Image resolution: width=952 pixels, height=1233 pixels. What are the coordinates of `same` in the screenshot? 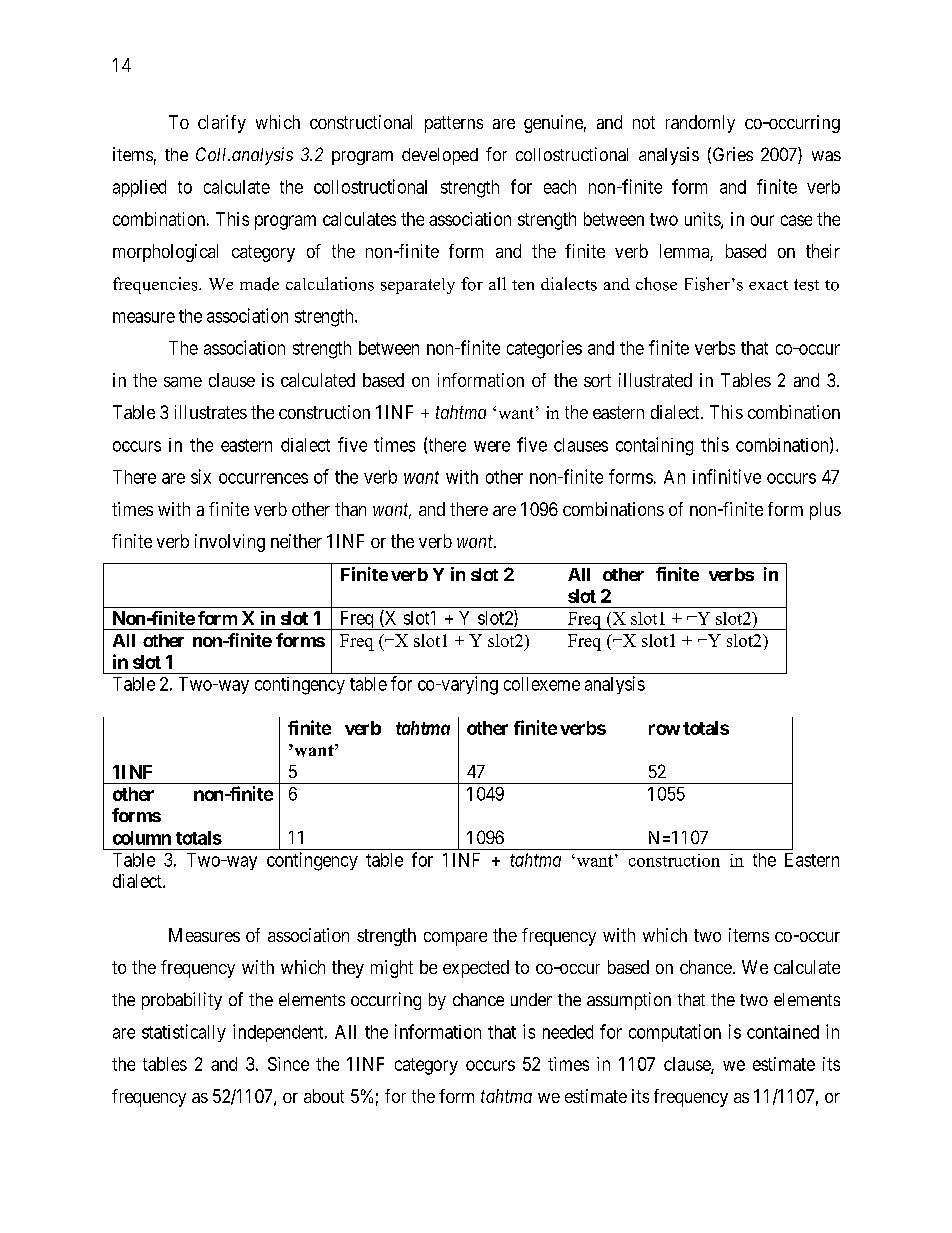 It's located at (183, 382).
